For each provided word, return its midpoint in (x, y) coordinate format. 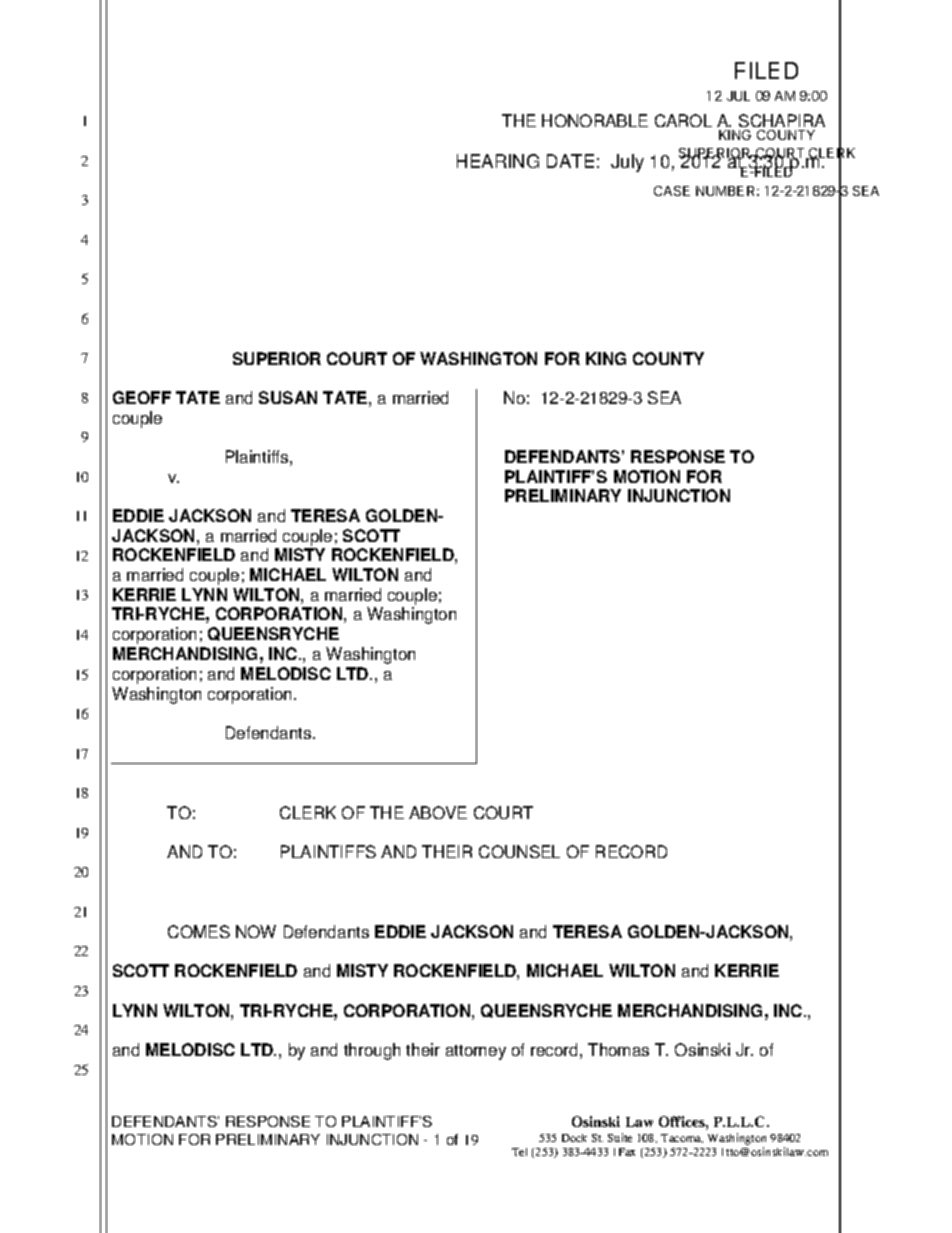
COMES (199, 931)
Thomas (618, 1049)
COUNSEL (519, 851)
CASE (672, 191)
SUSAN (288, 397)
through (372, 1051)
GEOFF (142, 397)
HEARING (498, 161)
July (627, 163)
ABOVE (438, 812)
